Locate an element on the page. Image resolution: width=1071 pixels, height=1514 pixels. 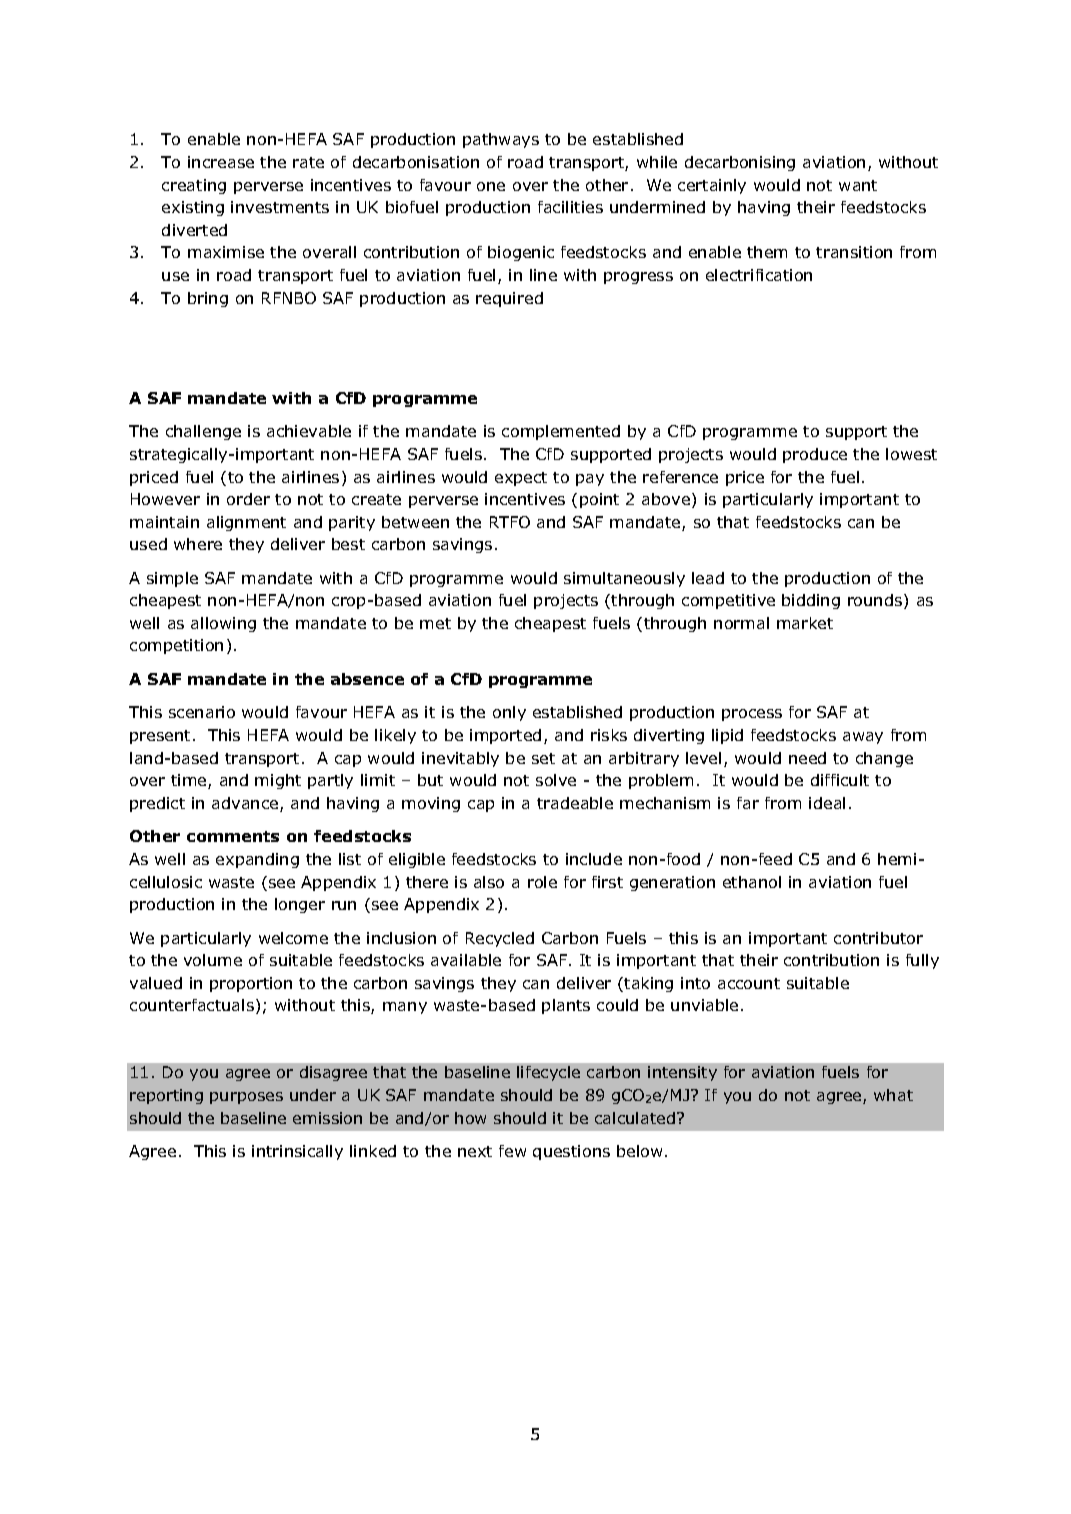
advance is located at coordinates (246, 804).
